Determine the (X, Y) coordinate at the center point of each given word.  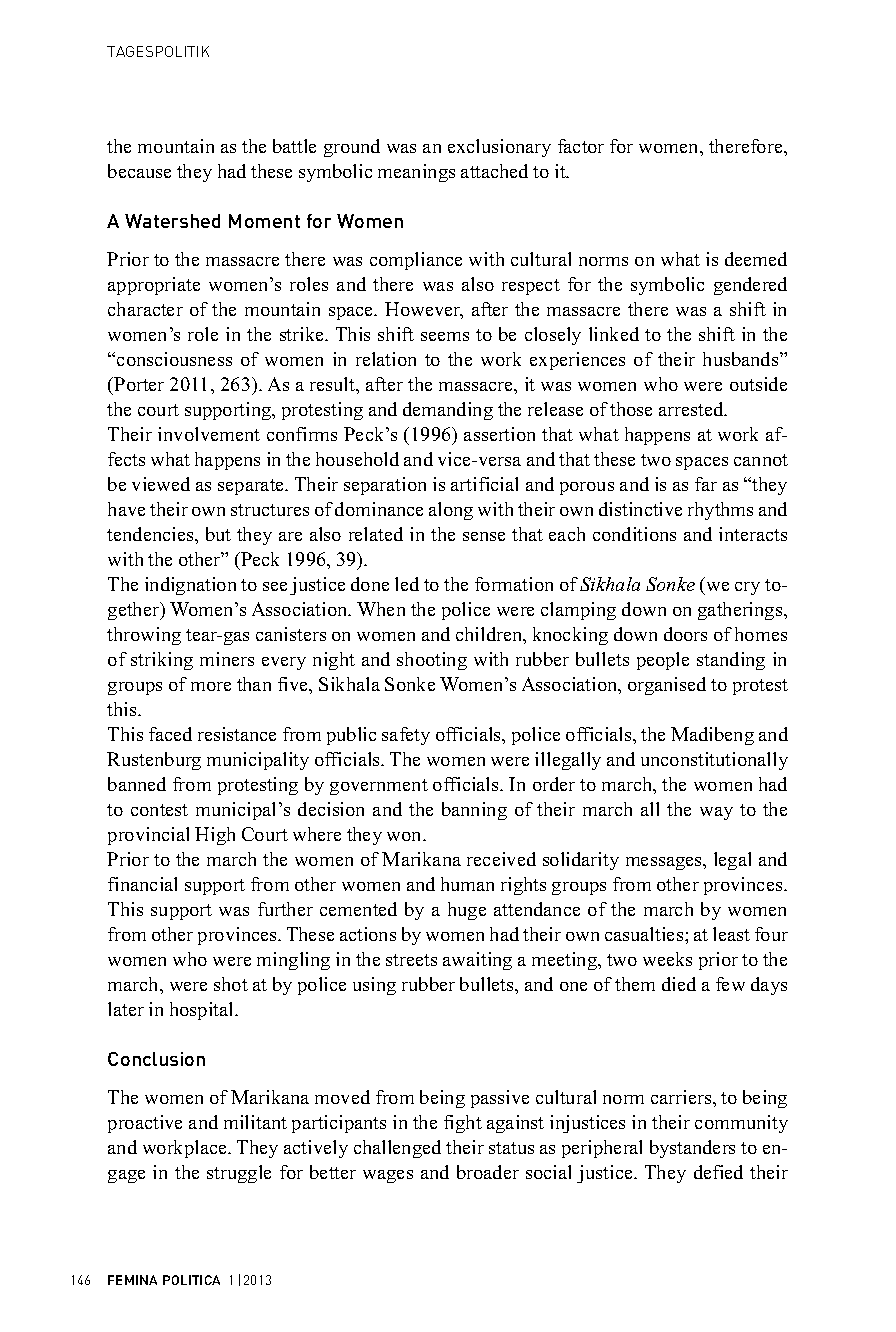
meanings (416, 173)
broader (488, 1172)
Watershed (172, 221)
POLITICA (191, 1280)
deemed (756, 259)
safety (406, 736)
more (211, 686)
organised (667, 686)
